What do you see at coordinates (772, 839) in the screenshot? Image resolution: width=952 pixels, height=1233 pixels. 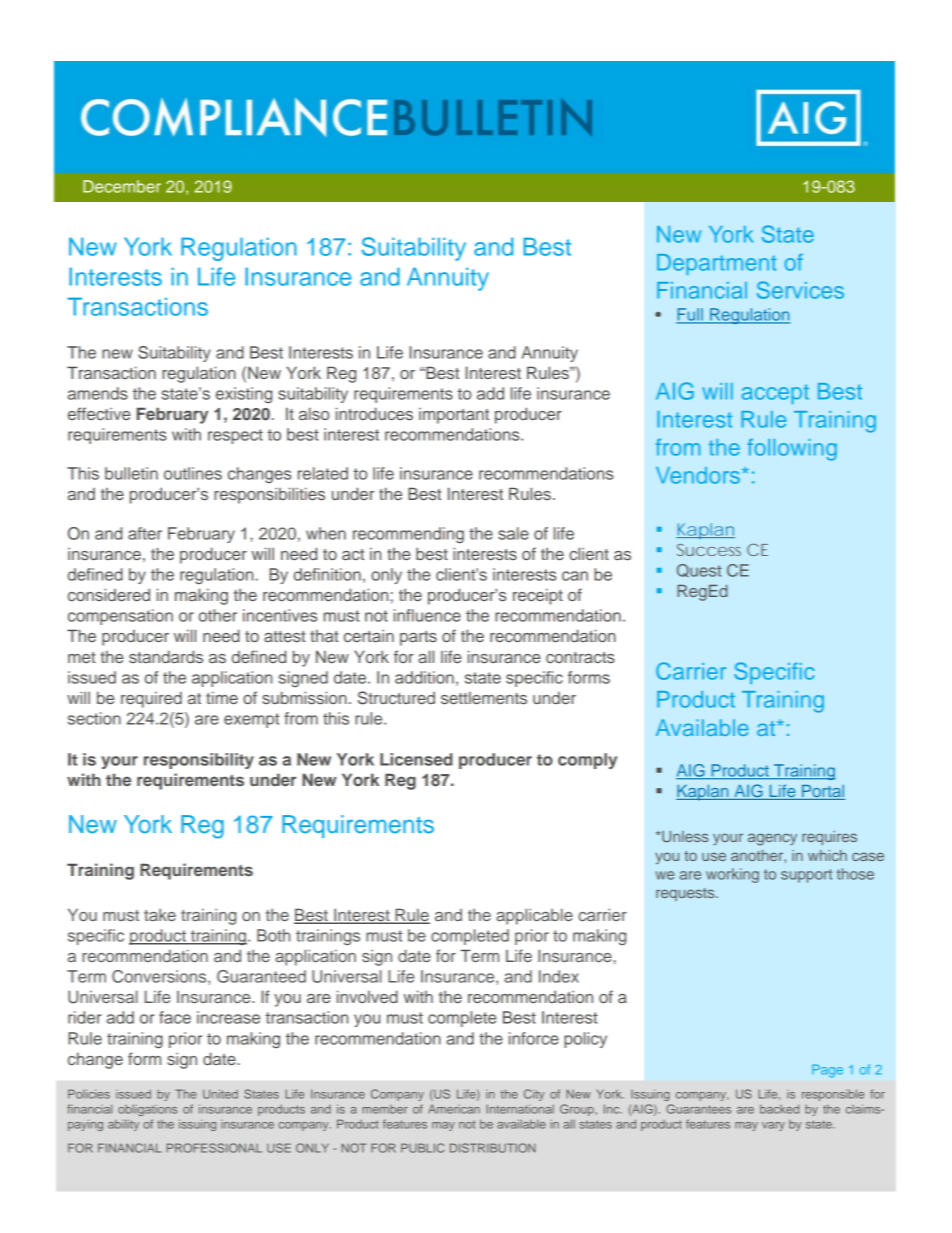 I see `agency` at bounding box center [772, 839].
